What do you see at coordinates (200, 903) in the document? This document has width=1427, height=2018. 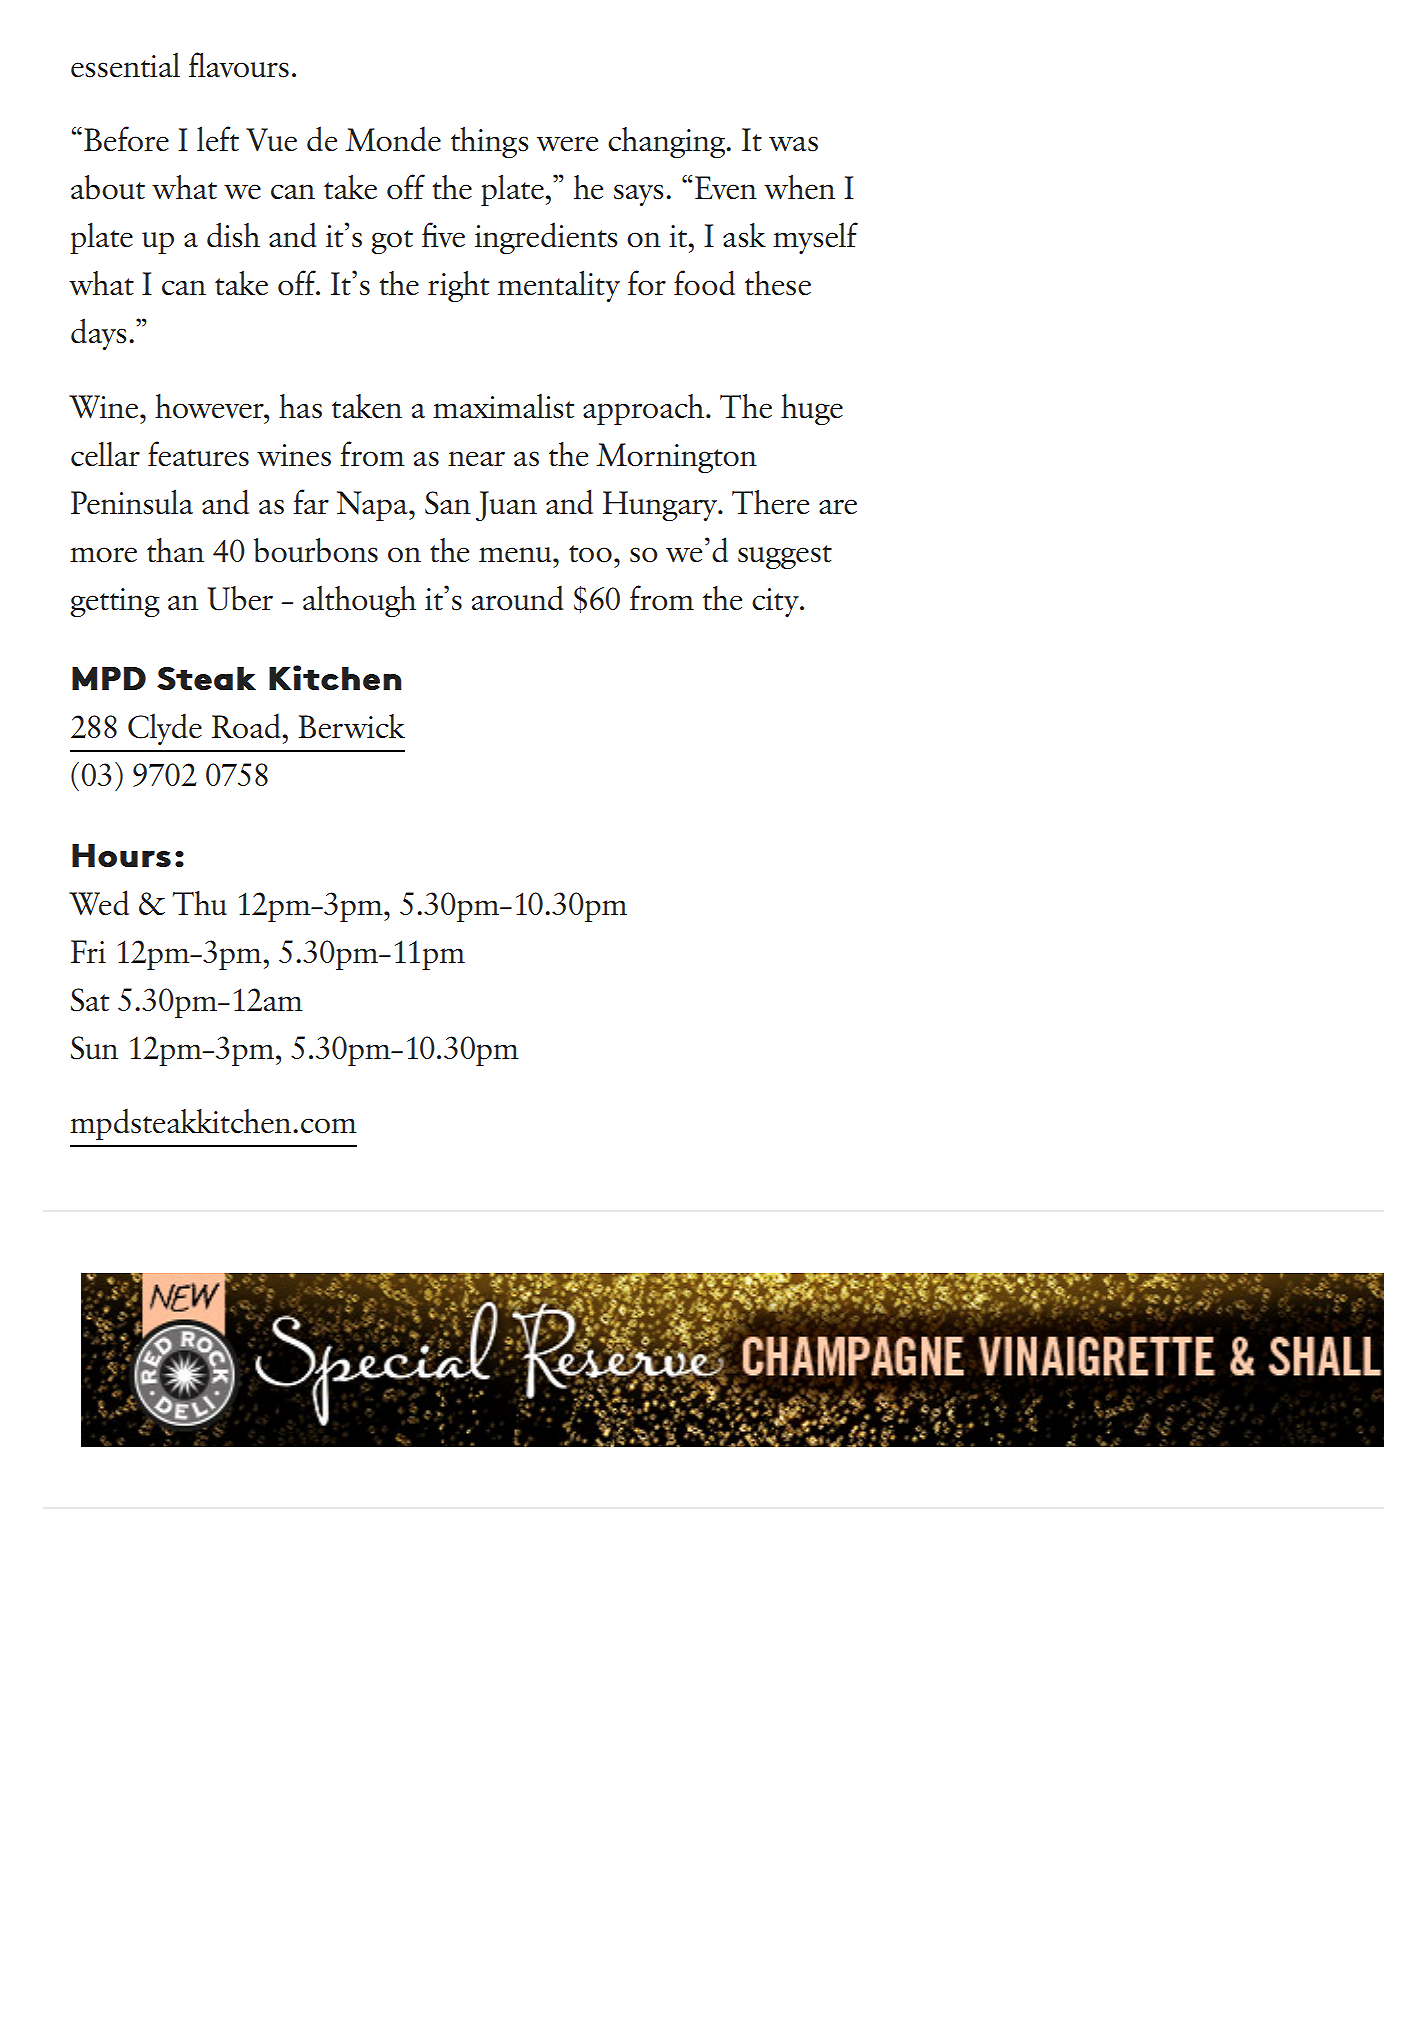 I see `Thu` at bounding box center [200, 903].
